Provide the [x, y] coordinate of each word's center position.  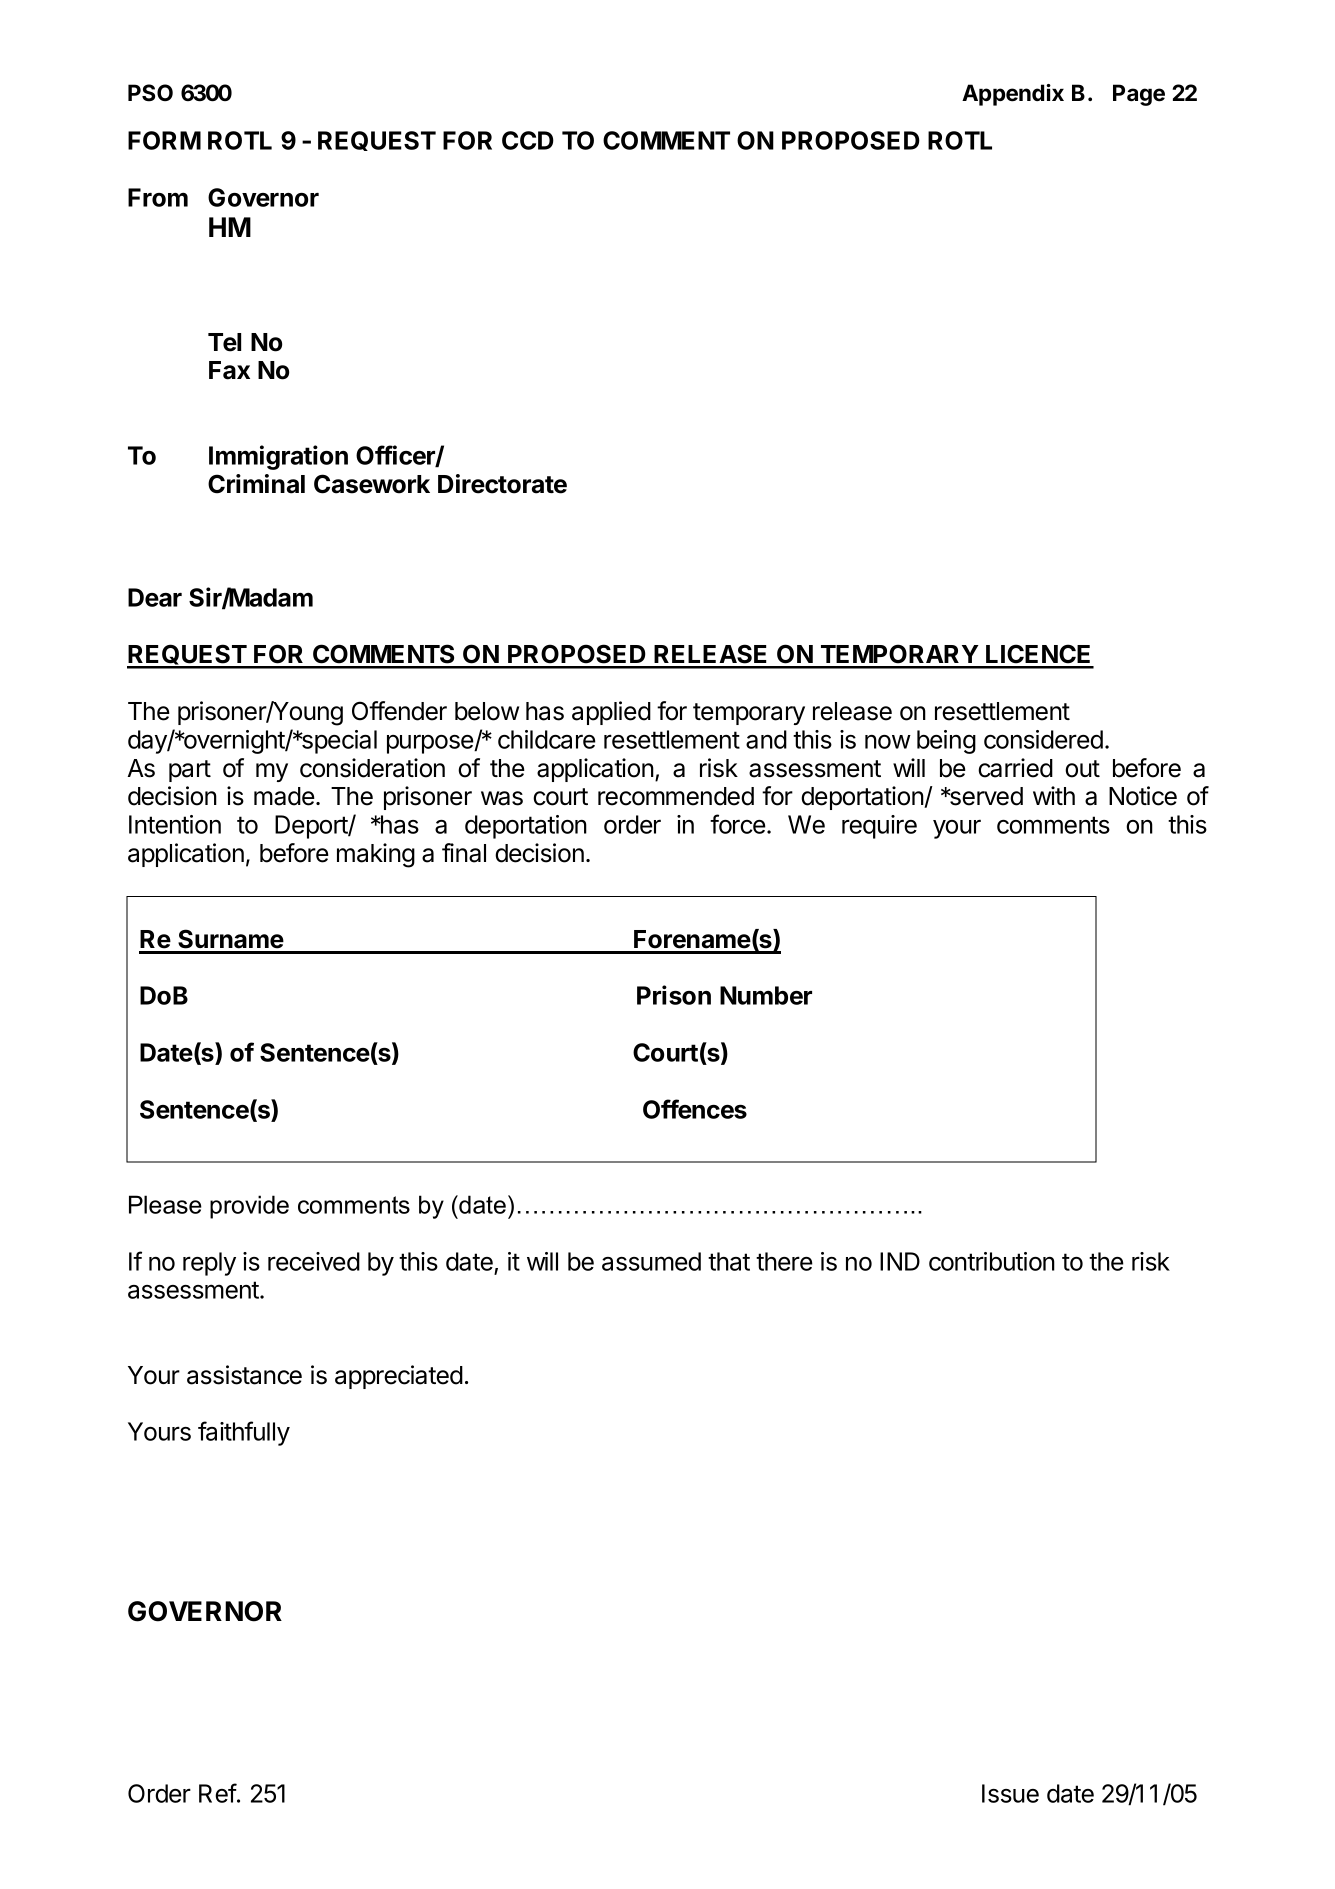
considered [1043, 739]
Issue [1010, 1793]
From [158, 197]
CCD [528, 140]
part [190, 771]
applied [611, 713]
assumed [651, 1261]
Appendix [1013, 95]
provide [249, 1207]
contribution [992, 1261]
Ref [218, 1793]
